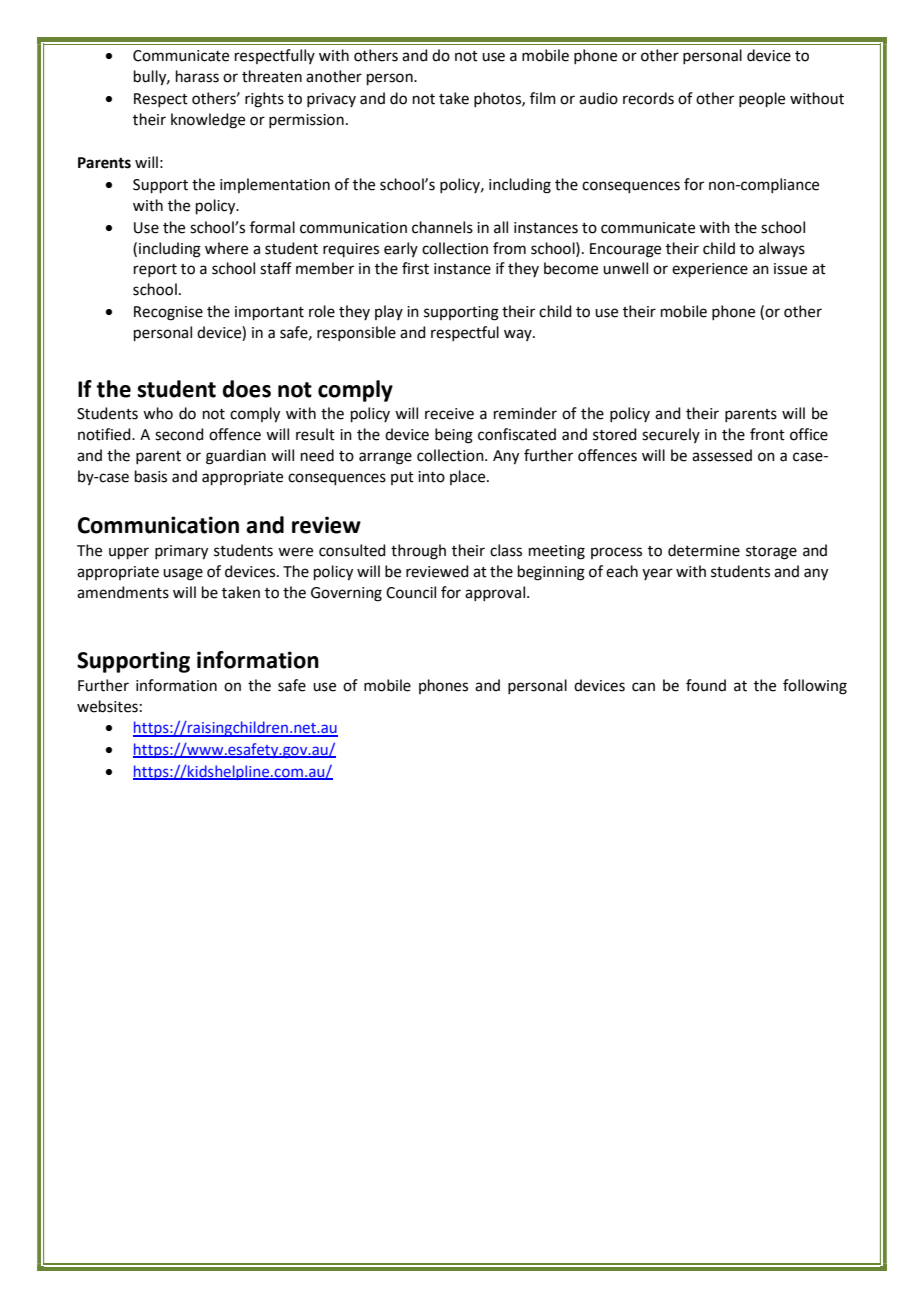 The height and width of the screenshot is (1308, 924). I want to click on websites, so click(107, 706).
